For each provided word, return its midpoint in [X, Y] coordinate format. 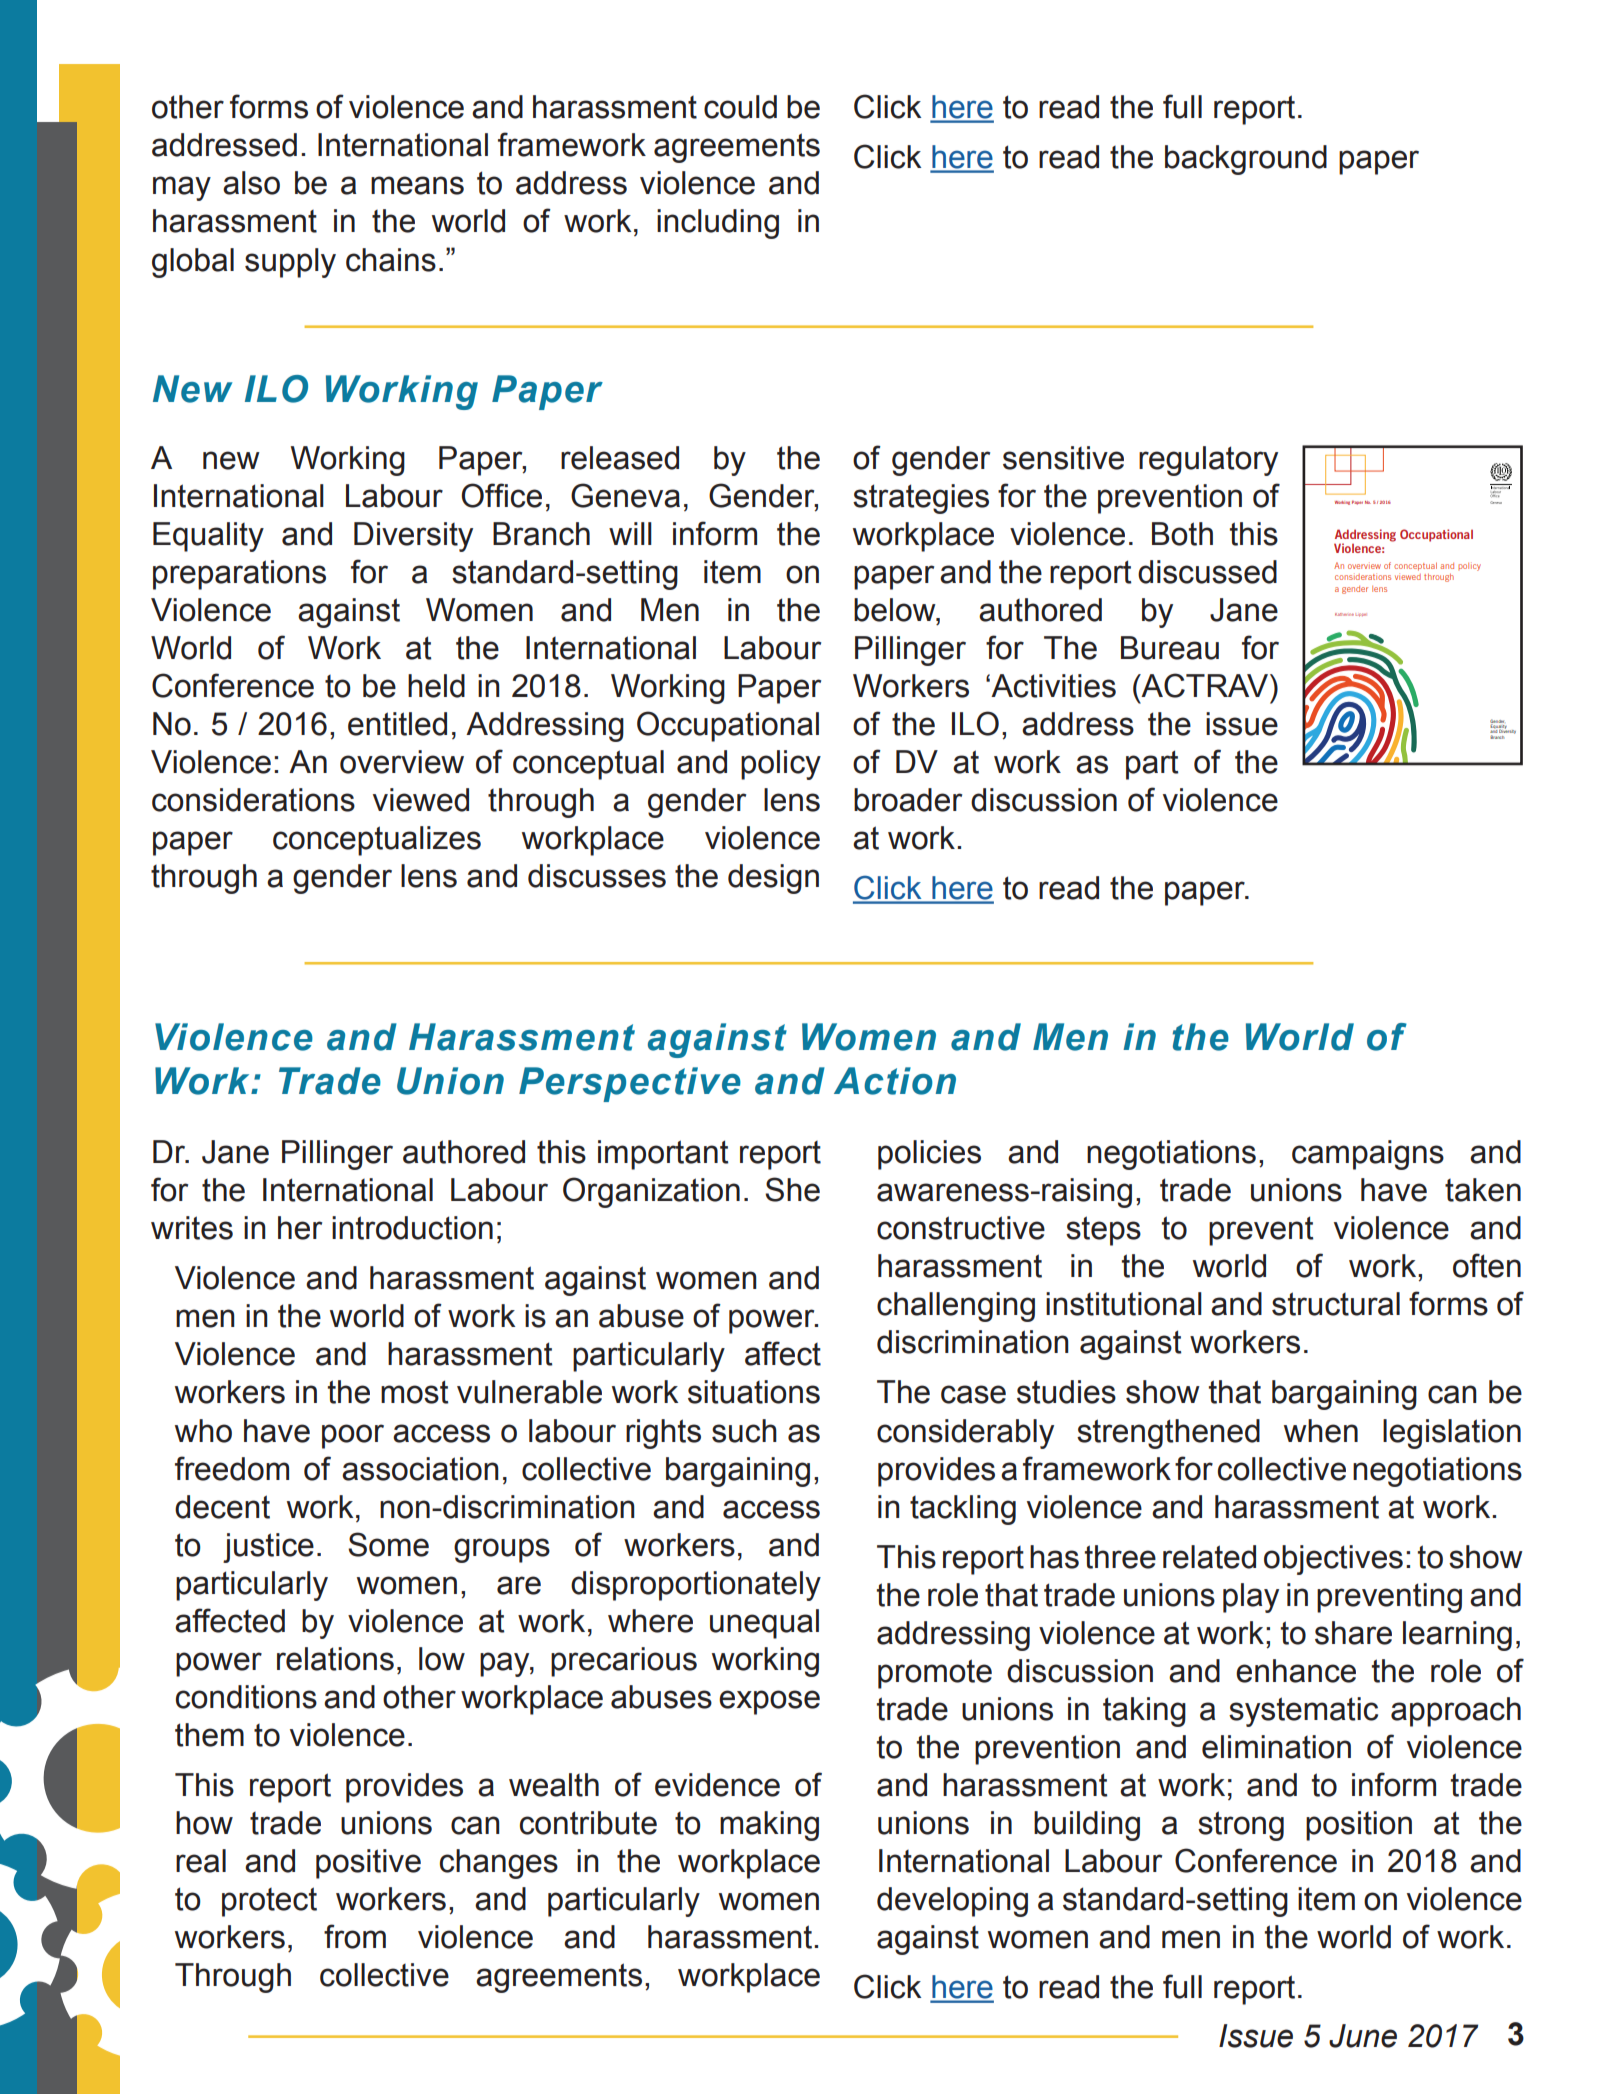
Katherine [1344, 614]
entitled [397, 724]
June [1363, 2036]
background [1246, 160]
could [740, 107]
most [415, 1392]
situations [754, 1392]
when [1321, 1431]
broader [908, 800]
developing [952, 1902]
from [355, 1936]
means [417, 185]
